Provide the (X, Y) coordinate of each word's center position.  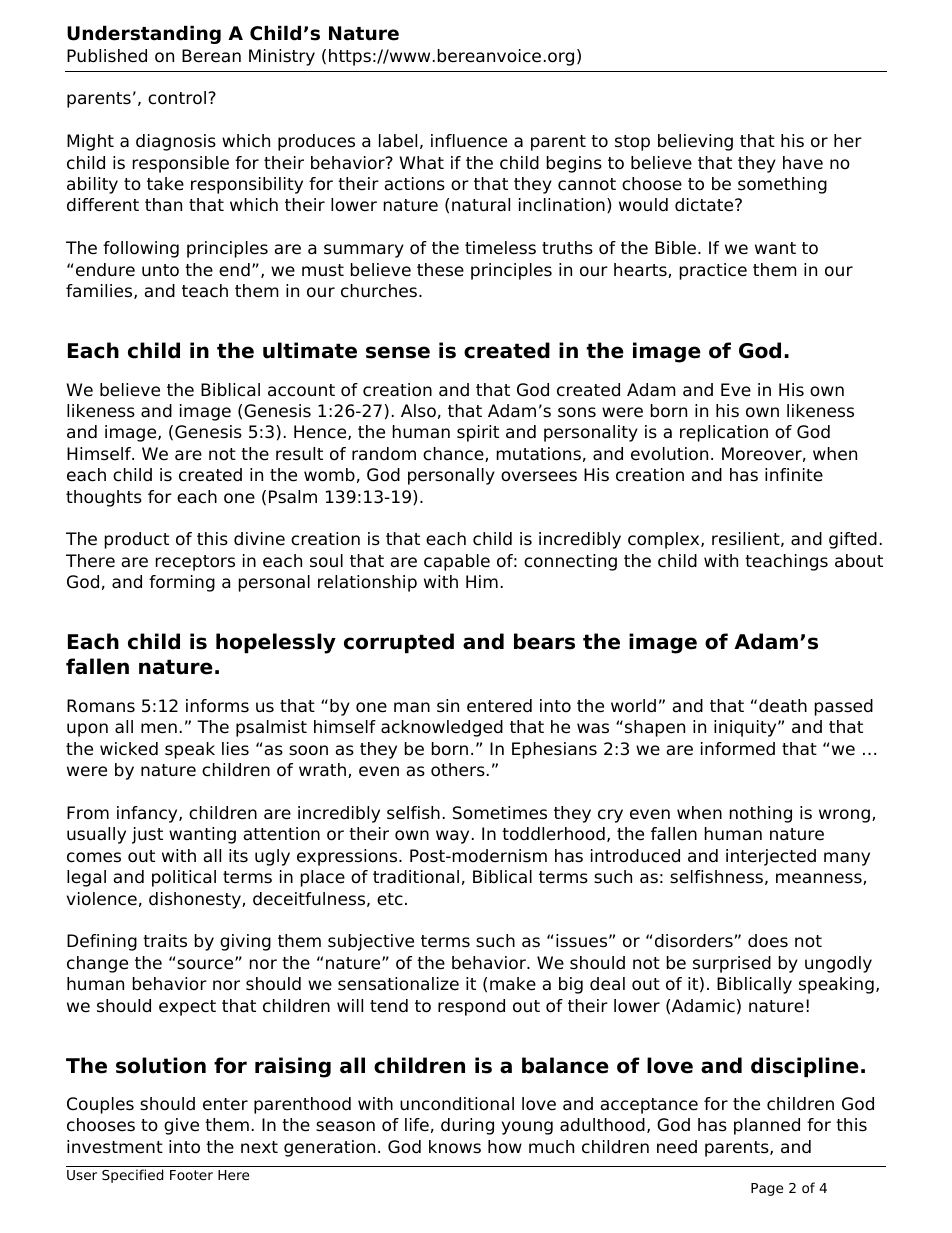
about (859, 561)
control (177, 98)
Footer (191, 1175)
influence (469, 141)
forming (182, 583)
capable (457, 562)
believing (695, 142)
